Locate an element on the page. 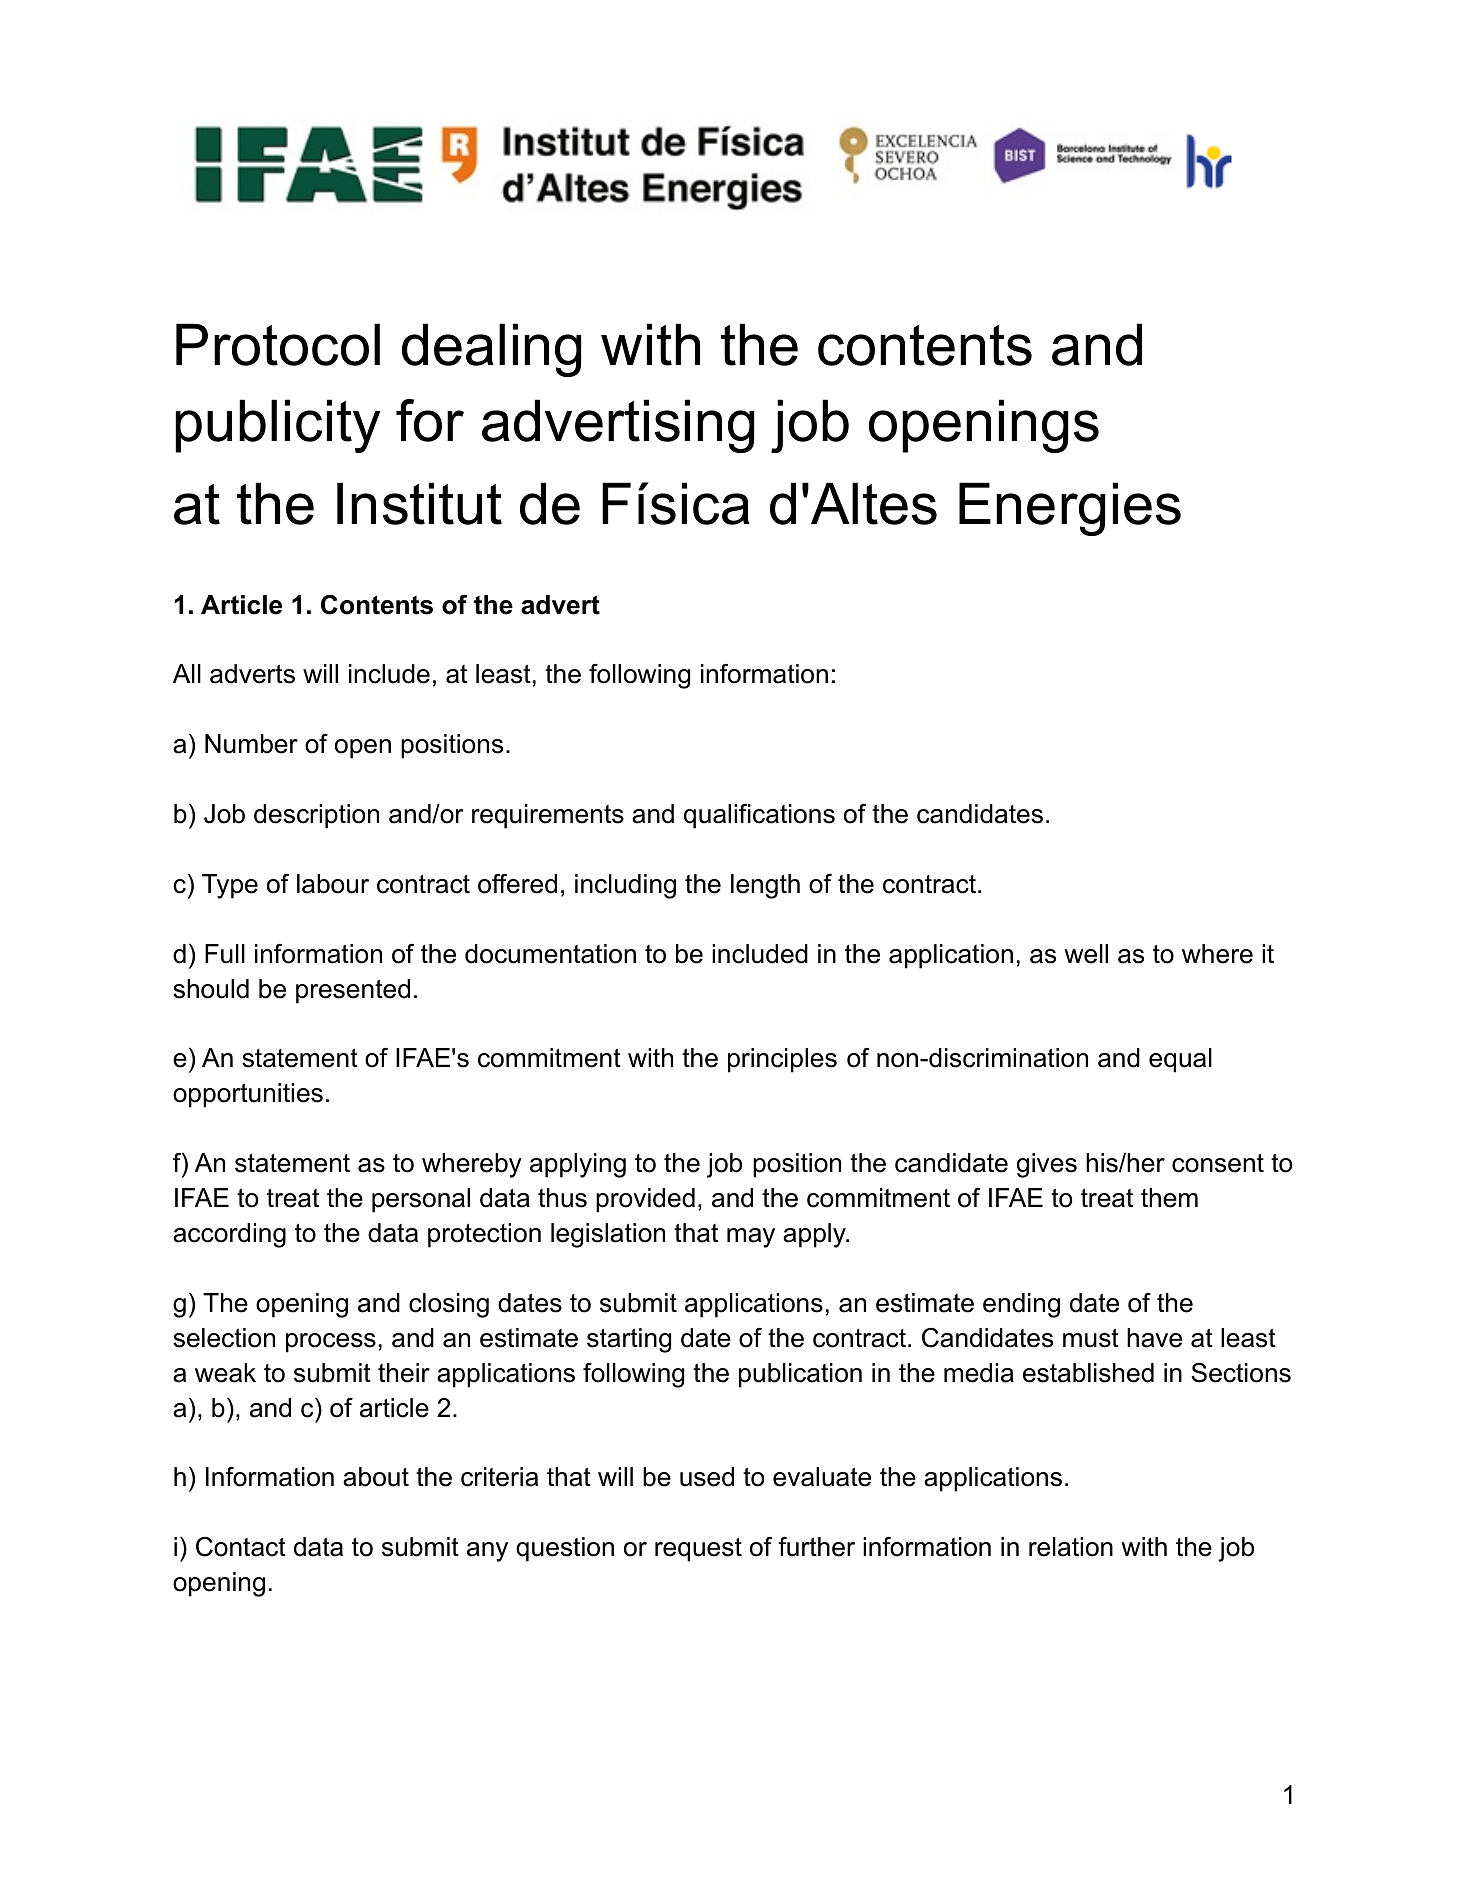 The height and width of the page is (1901, 1469). request is located at coordinates (698, 1550).
